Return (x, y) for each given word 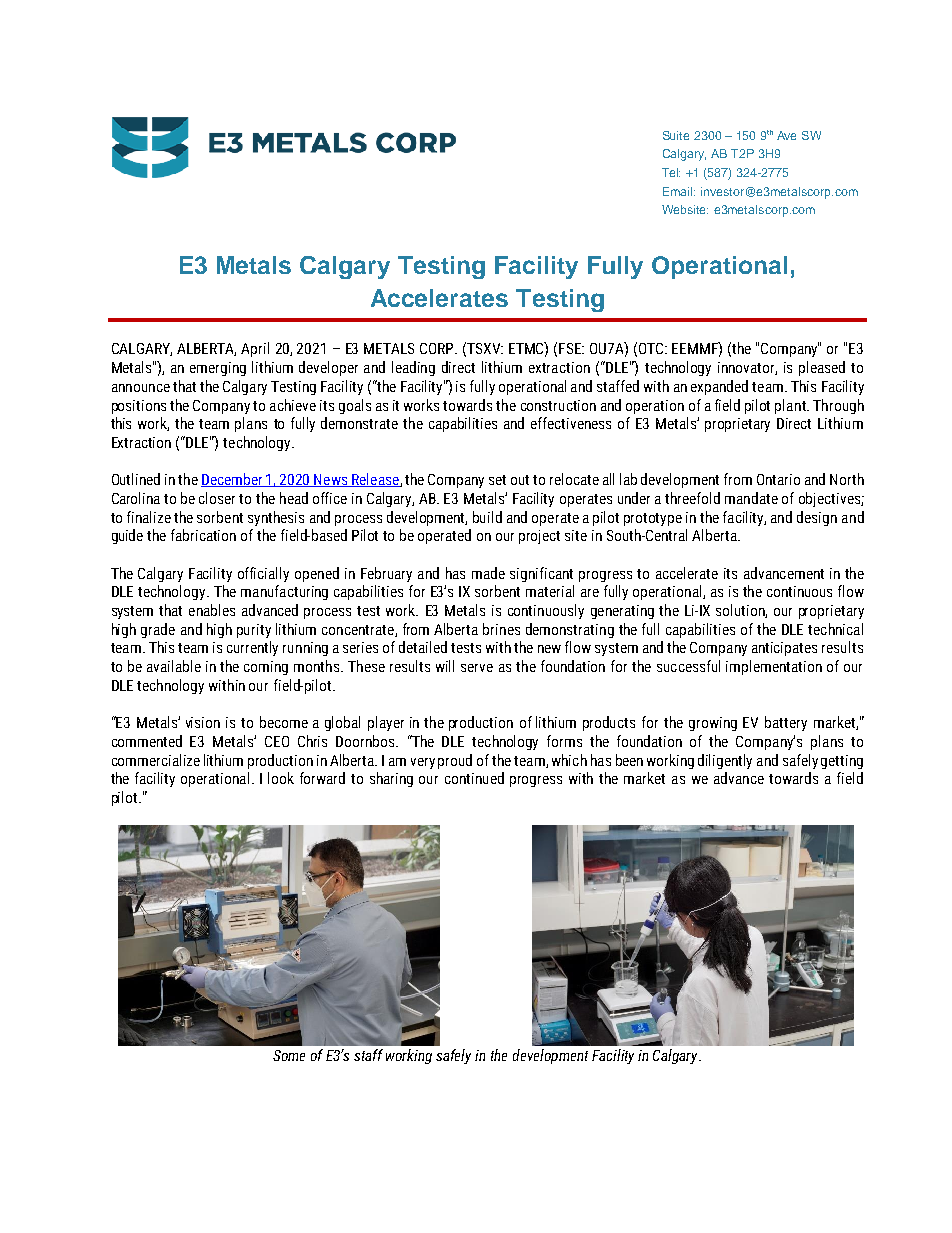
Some (289, 1055)
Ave (786, 135)
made (488, 573)
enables (212, 610)
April (255, 349)
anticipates (784, 649)
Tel (671, 172)
